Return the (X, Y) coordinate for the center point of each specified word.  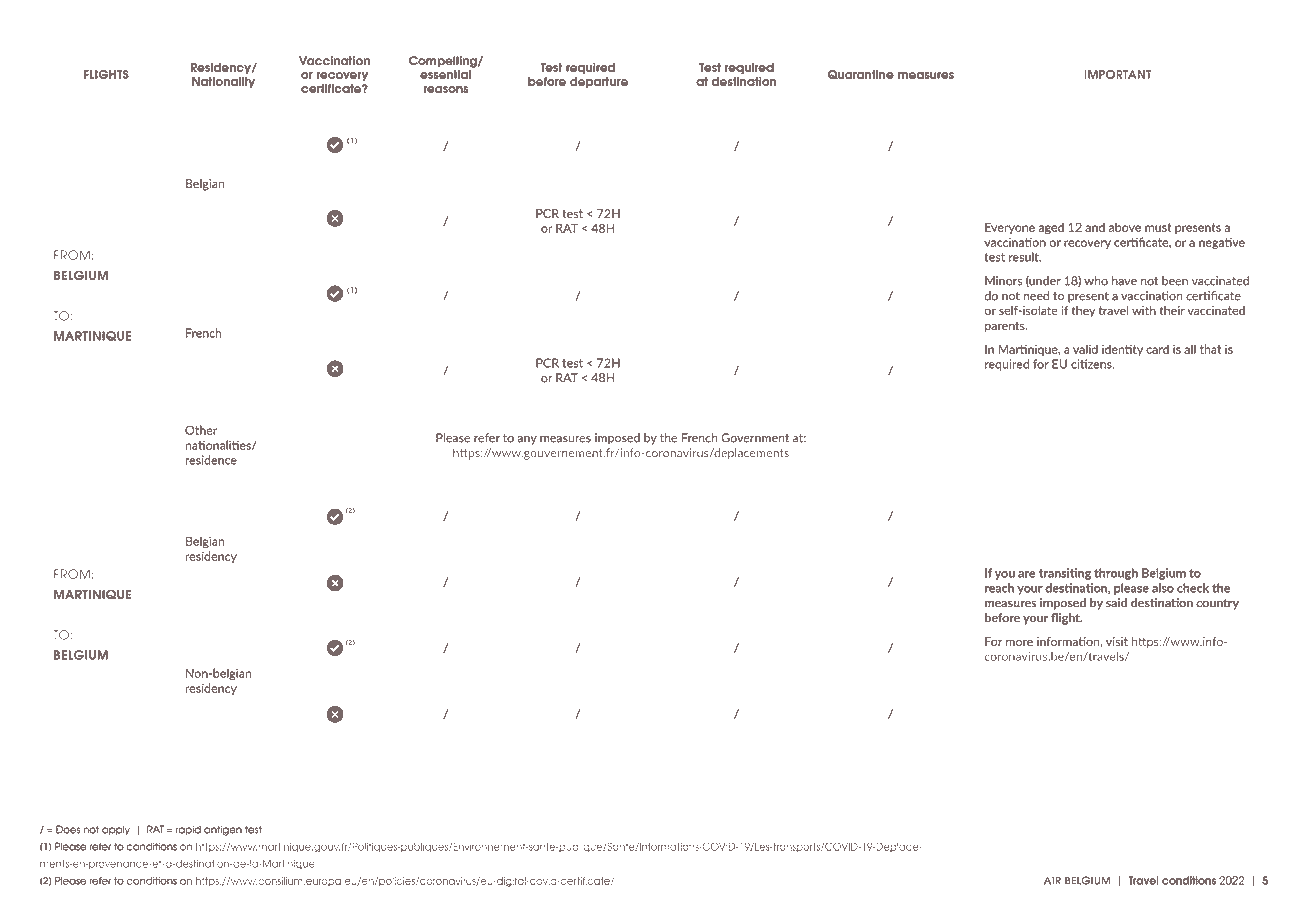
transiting (1065, 574)
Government (755, 438)
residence (211, 460)
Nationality (223, 82)
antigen (223, 830)
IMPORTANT (1118, 74)
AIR (1052, 880)
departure (599, 82)
